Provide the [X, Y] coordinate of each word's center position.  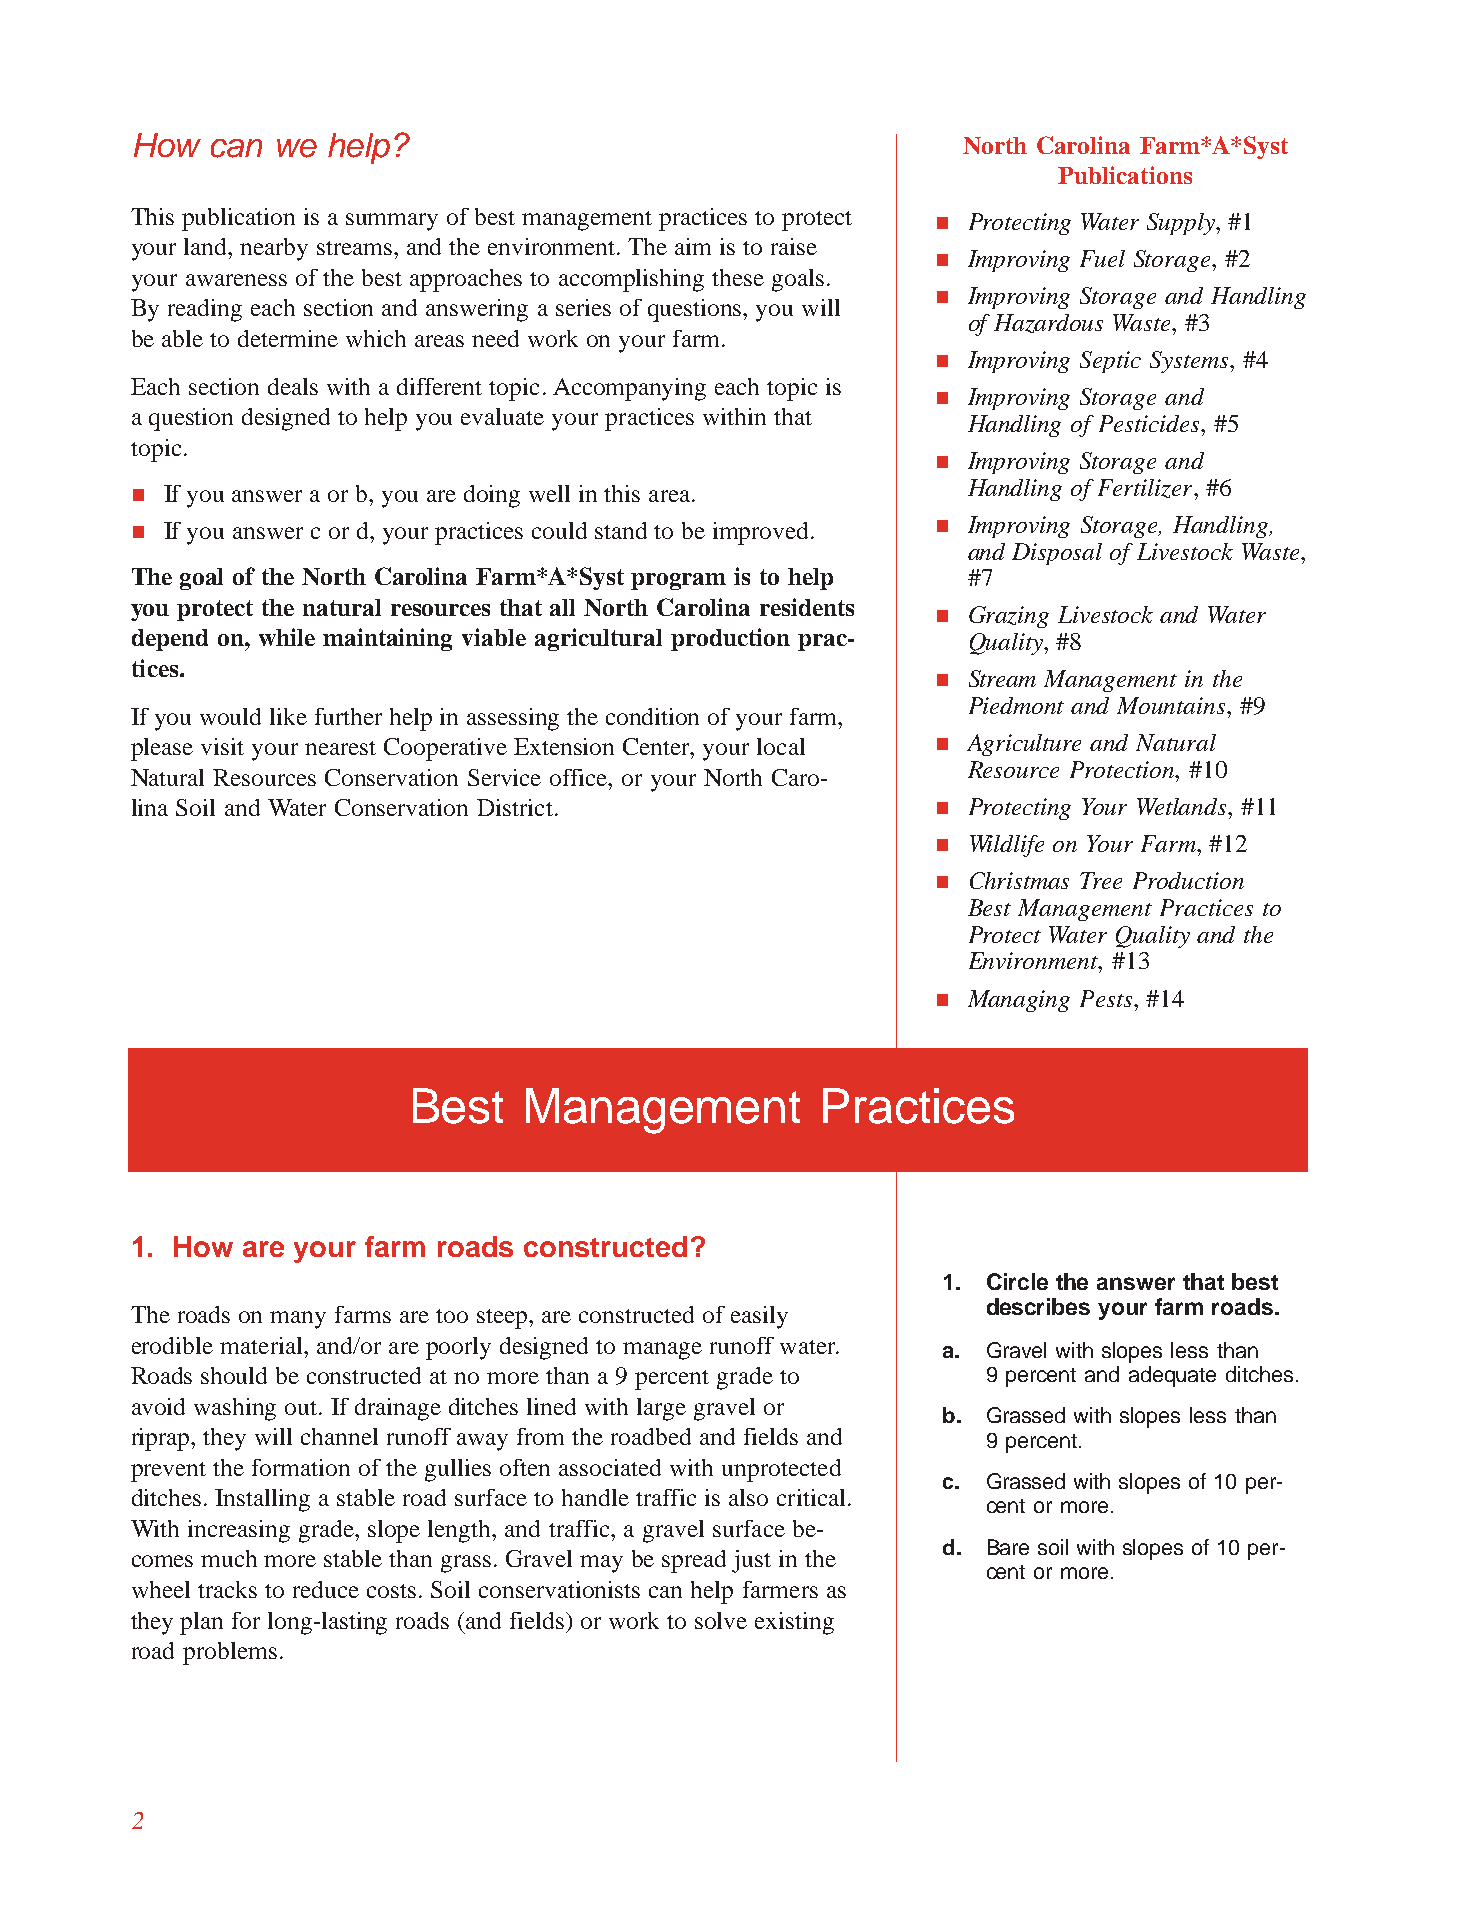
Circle [1017, 1281]
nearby [274, 249]
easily [759, 1317]
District [515, 807]
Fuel [1102, 258]
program [678, 581]
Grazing [1009, 617]
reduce [326, 1589]
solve [721, 1620]
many [298, 1320]
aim [693, 246]
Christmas [1019, 880]
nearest [340, 748]
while [287, 637]
